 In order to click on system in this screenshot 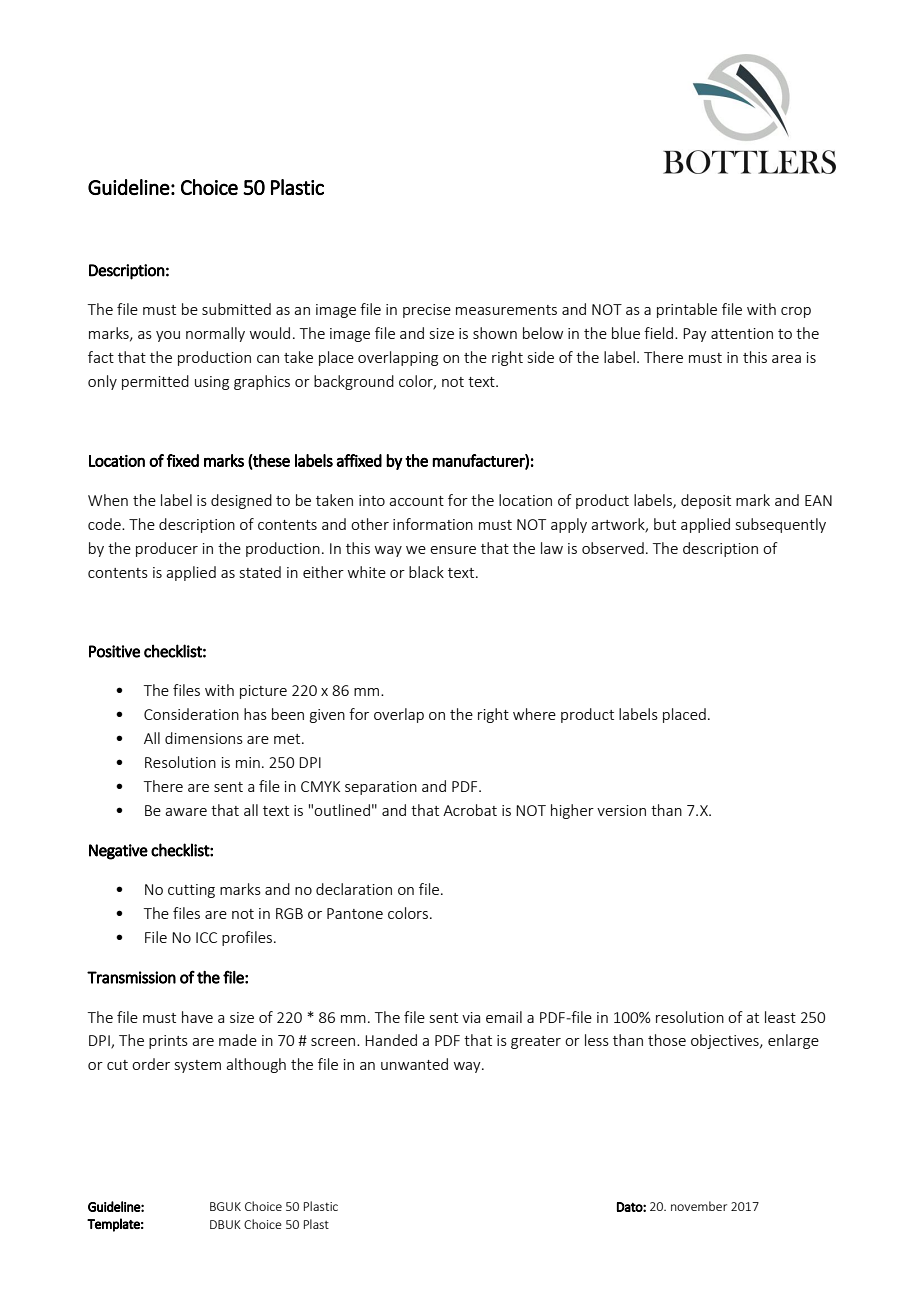, I will do `click(198, 1066)`.
